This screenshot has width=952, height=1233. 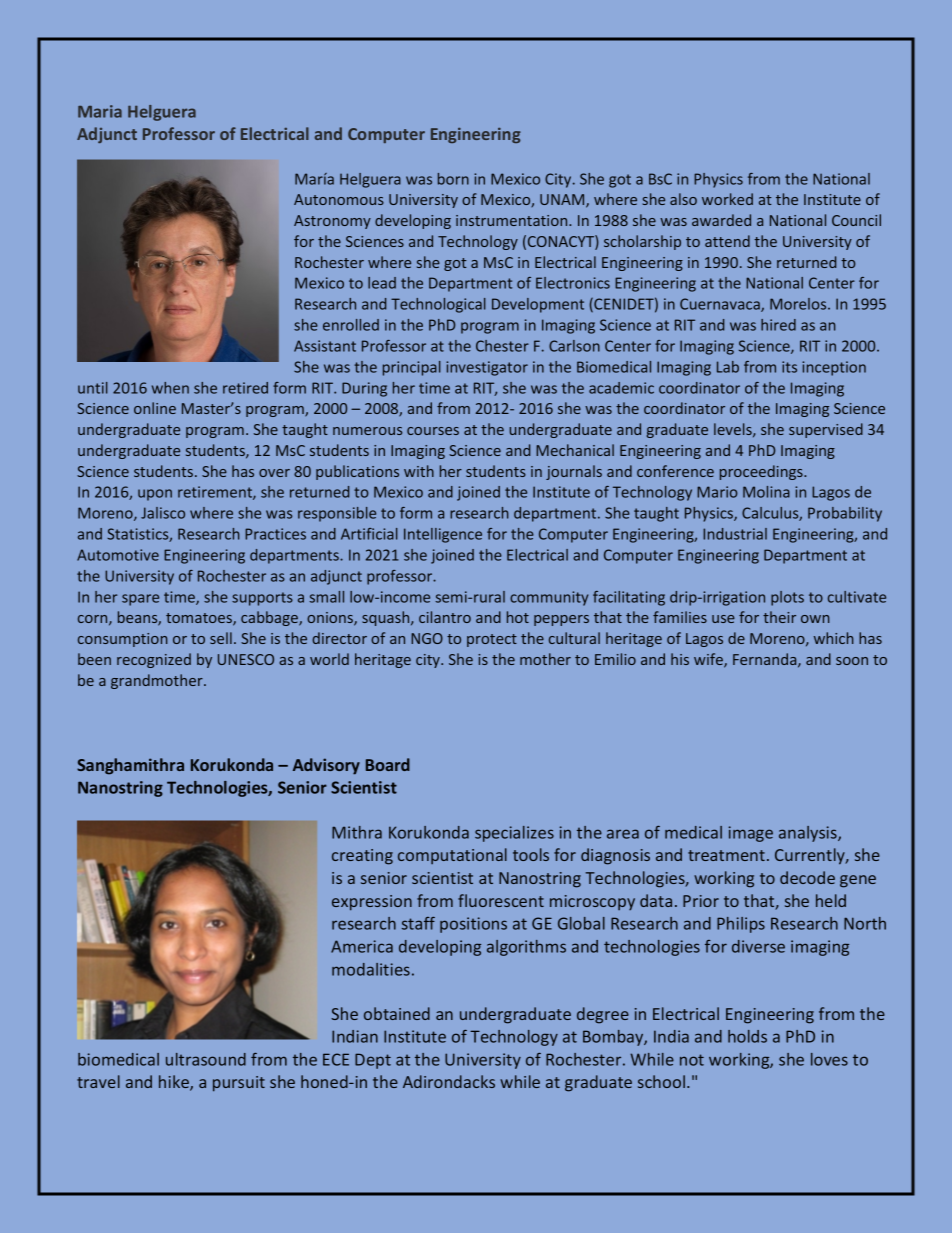 What do you see at coordinates (789, 367) in the screenshot?
I see `its` at bounding box center [789, 367].
